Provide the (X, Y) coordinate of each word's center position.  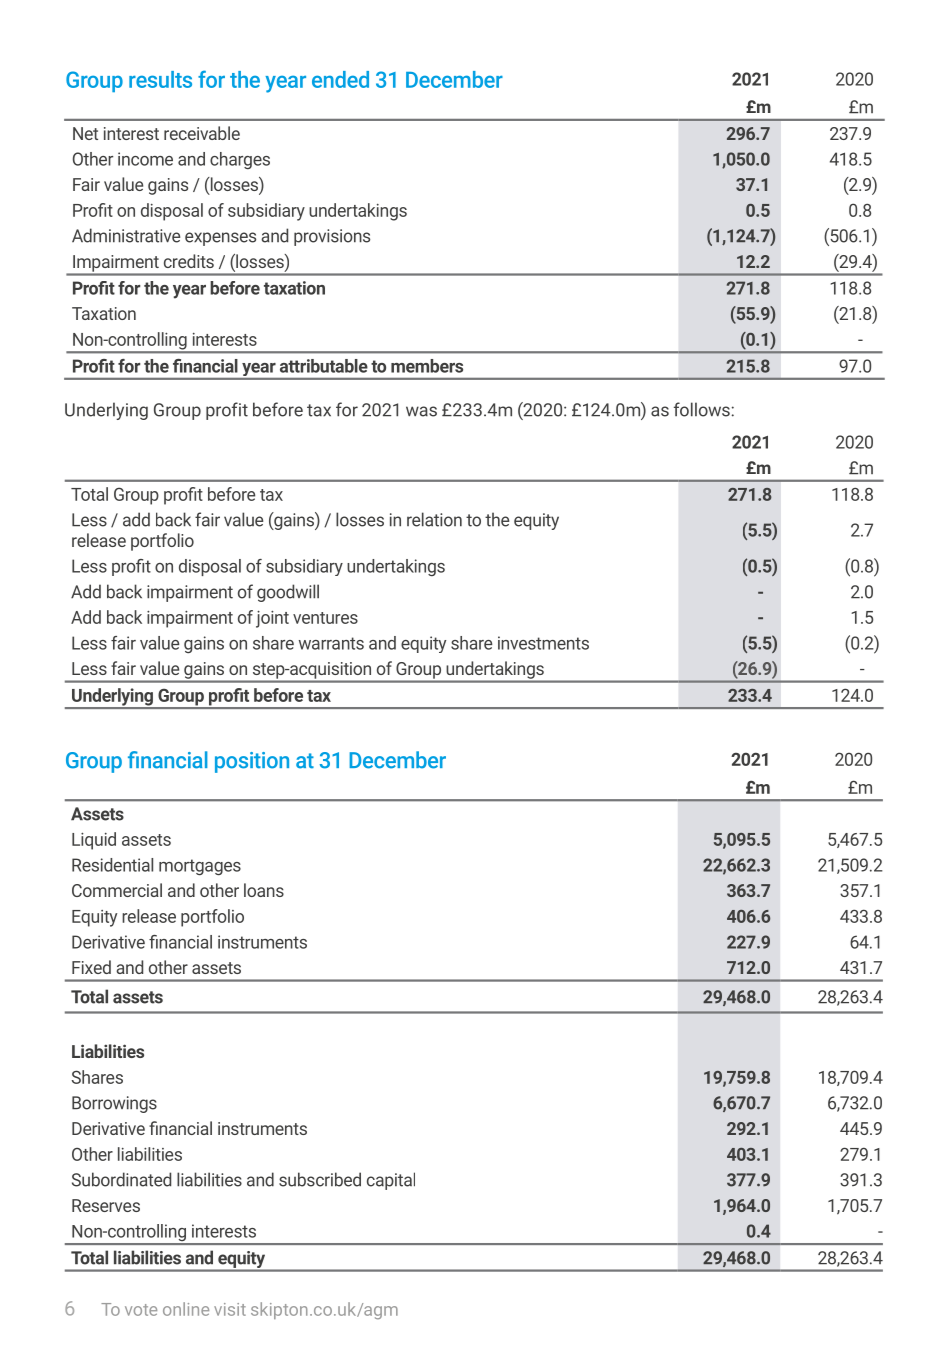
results (160, 79)
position (252, 762)
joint (272, 619)
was (421, 411)
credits (189, 261)
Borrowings (114, 1104)
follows (702, 409)
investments (543, 643)
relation (434, 519)
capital (391, 1181)
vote (141, 1310)
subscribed (320, 1179)
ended (340, 79)
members (427, 366)
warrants (331, 643)
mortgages (200, 867)
